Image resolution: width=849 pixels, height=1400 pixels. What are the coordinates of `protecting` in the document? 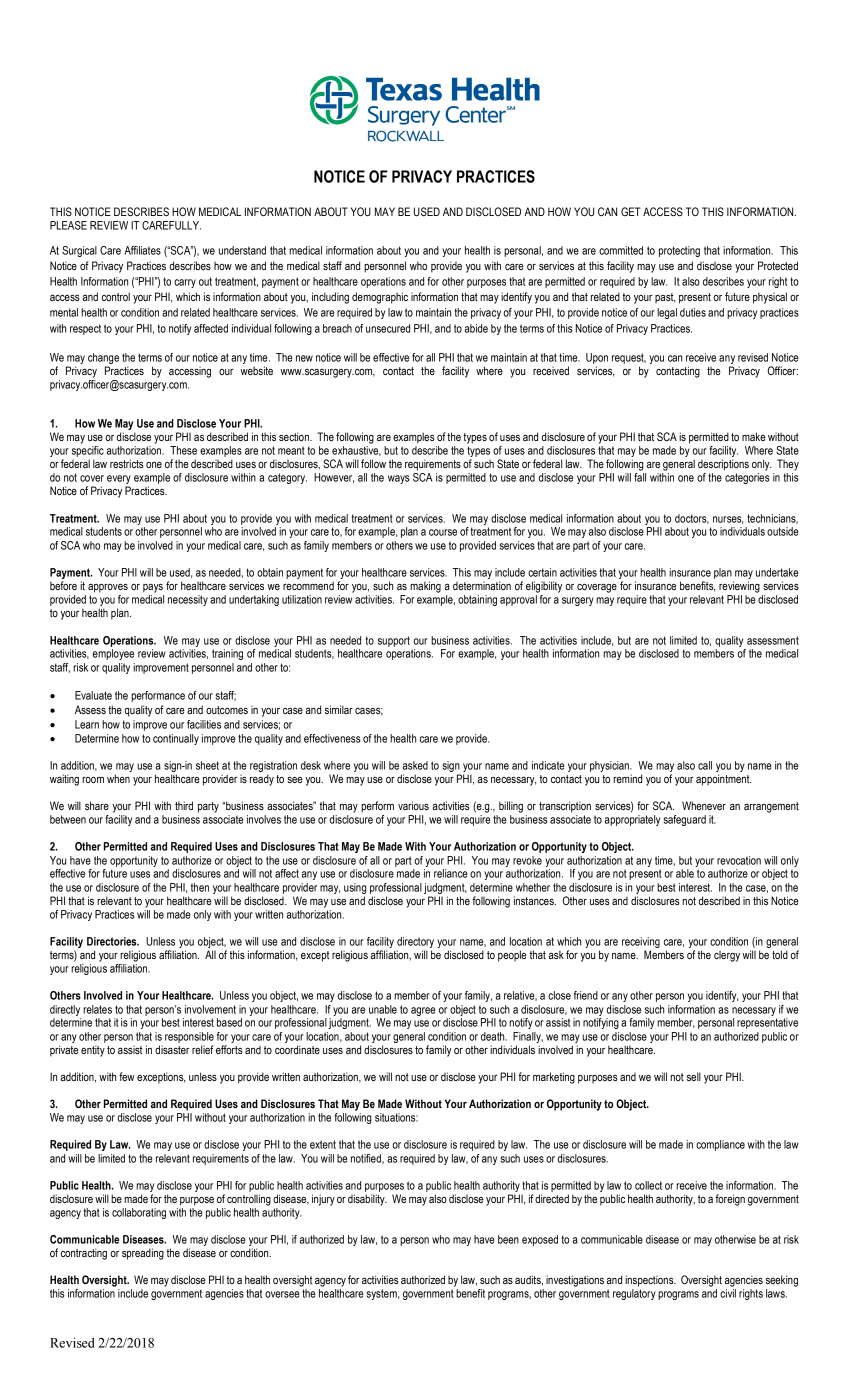 It's located at (679, 251).
